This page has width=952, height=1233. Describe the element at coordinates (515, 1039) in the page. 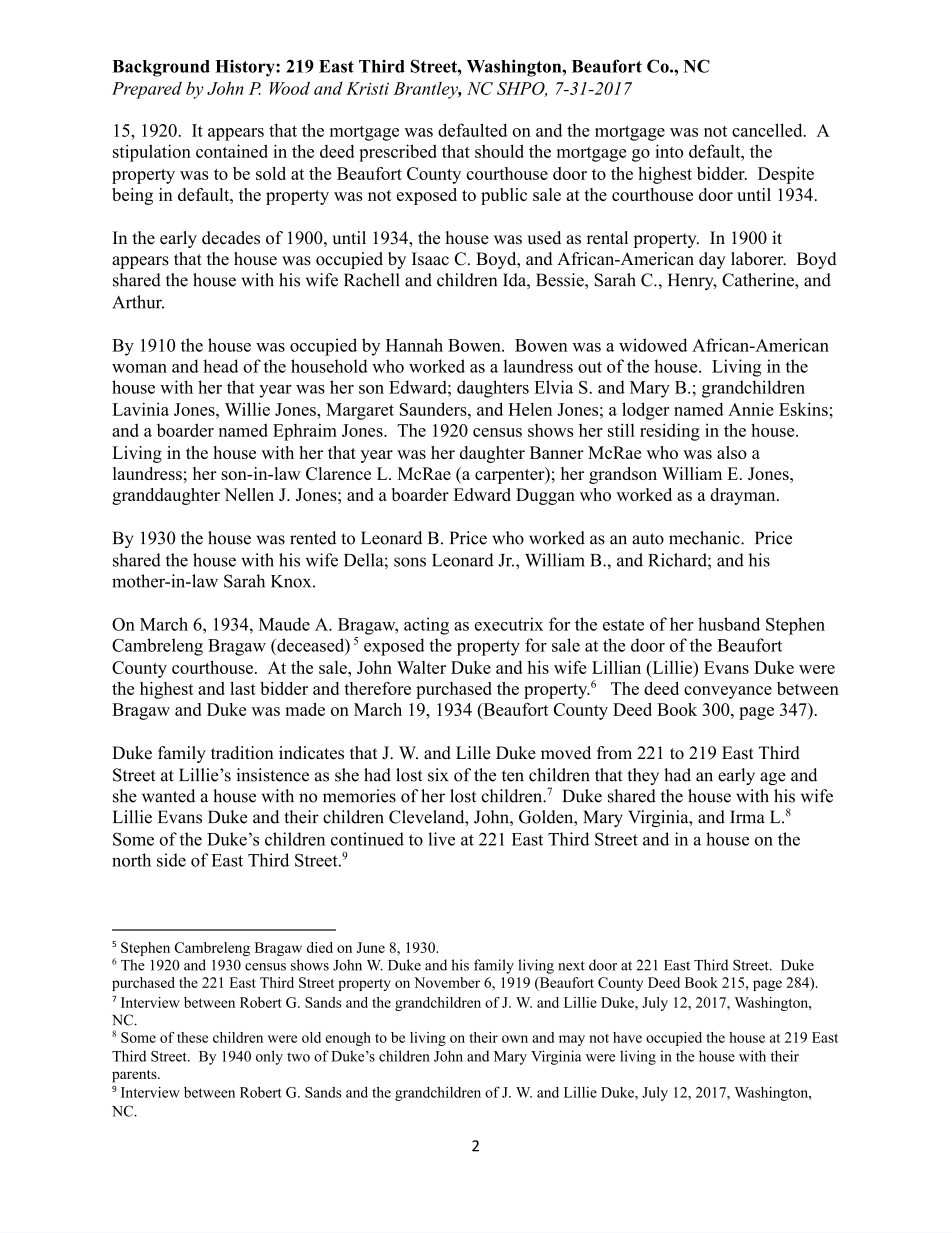

I see `own` at that location.
